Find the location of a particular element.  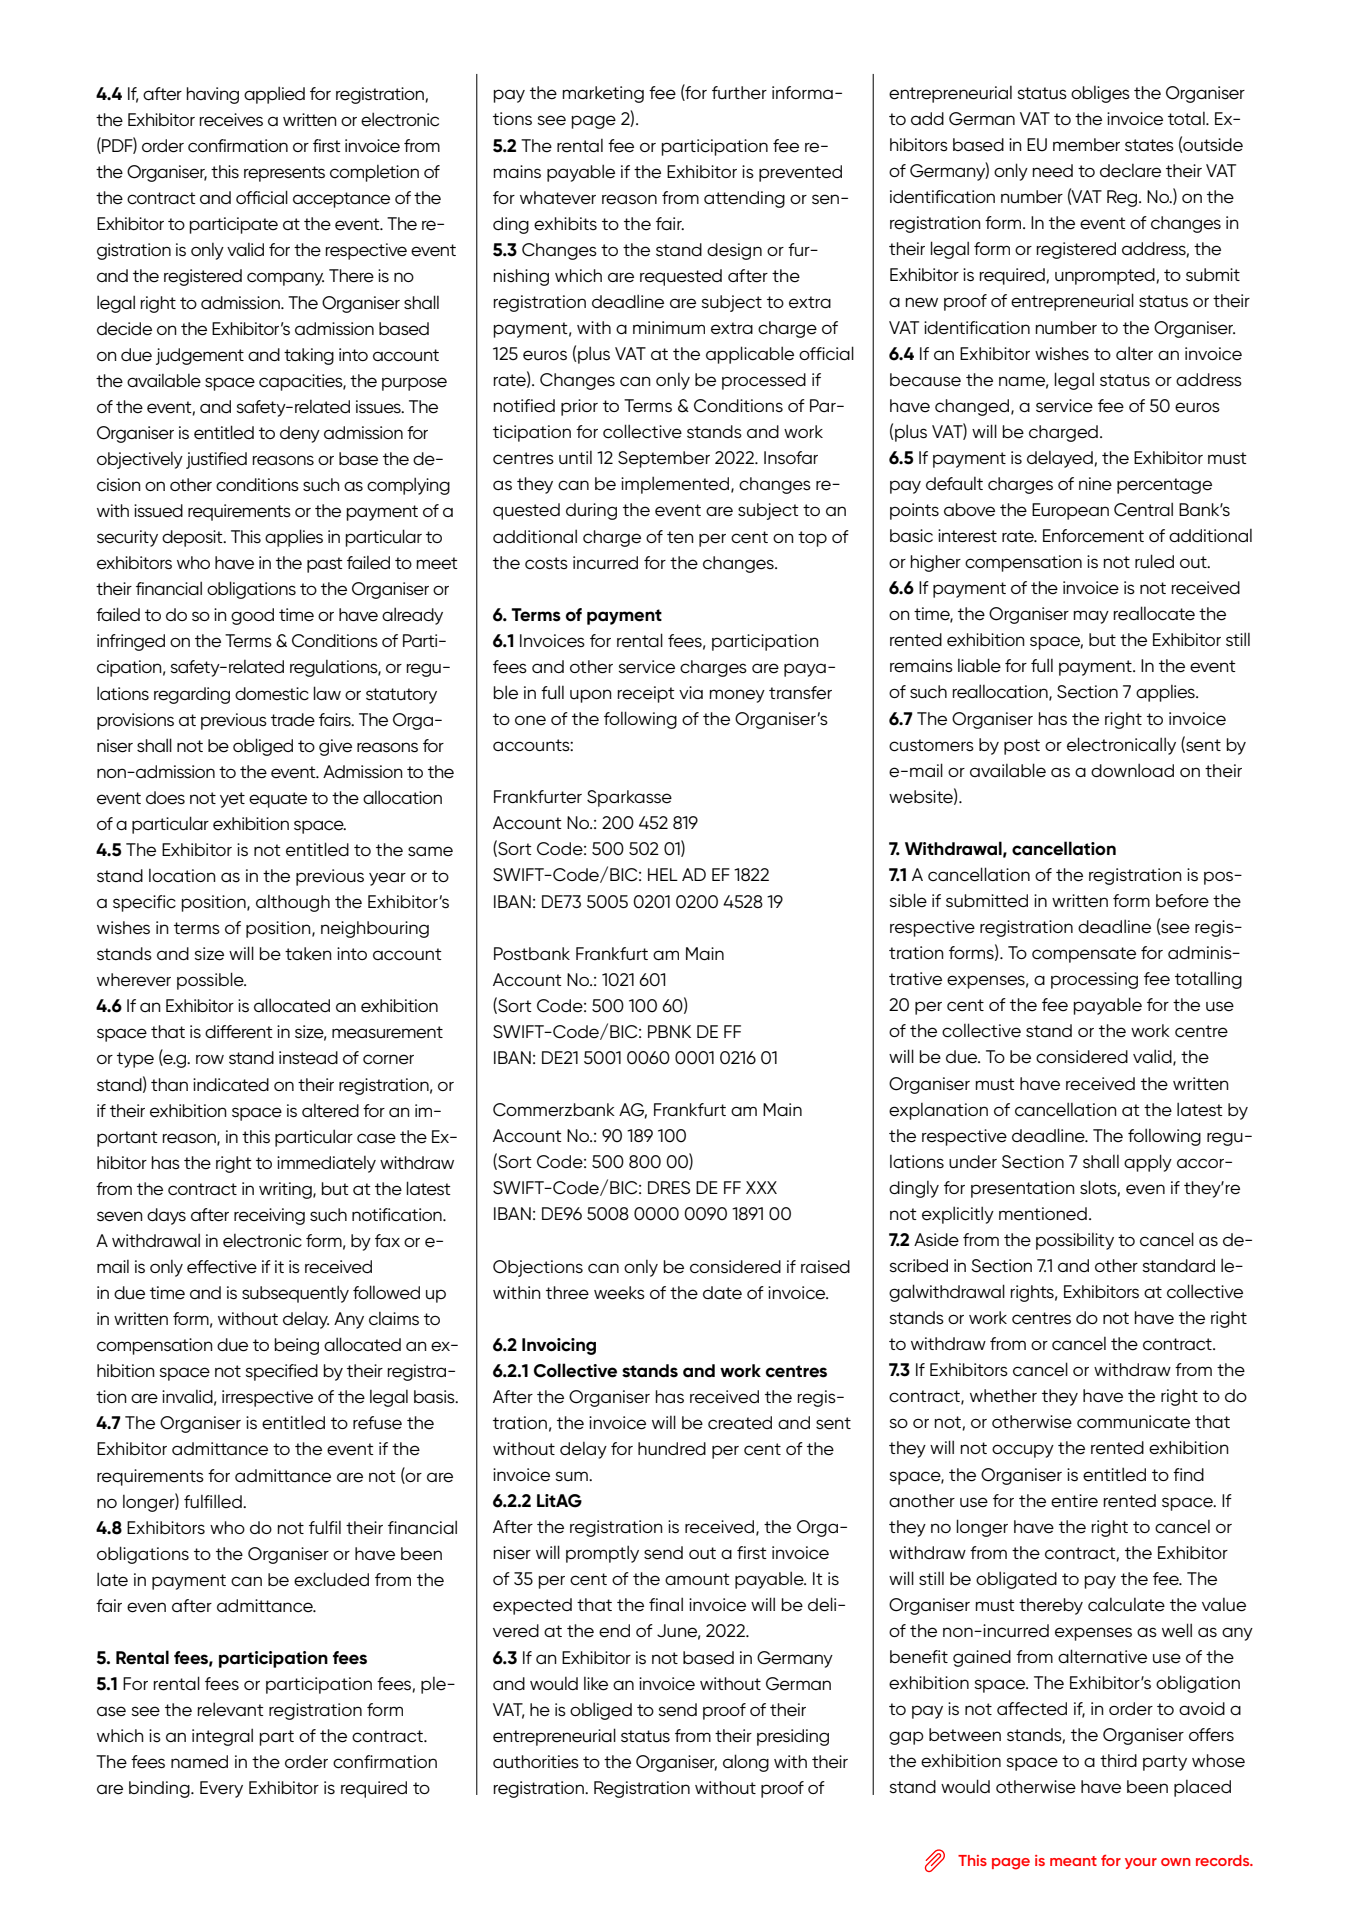

HEL is located at coordinates (663, 874).
